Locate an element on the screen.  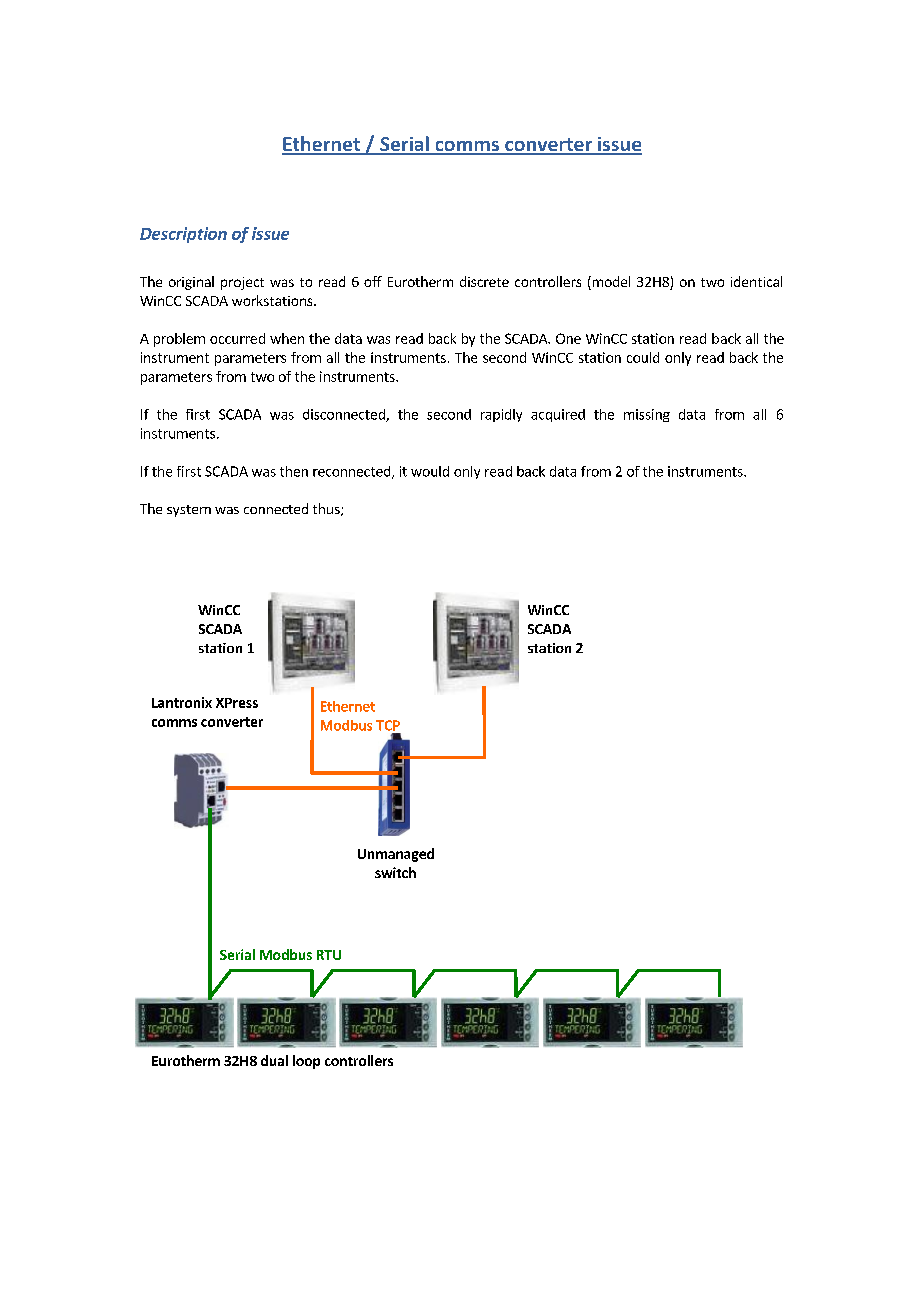
project is located at coordinates (242, 283).
